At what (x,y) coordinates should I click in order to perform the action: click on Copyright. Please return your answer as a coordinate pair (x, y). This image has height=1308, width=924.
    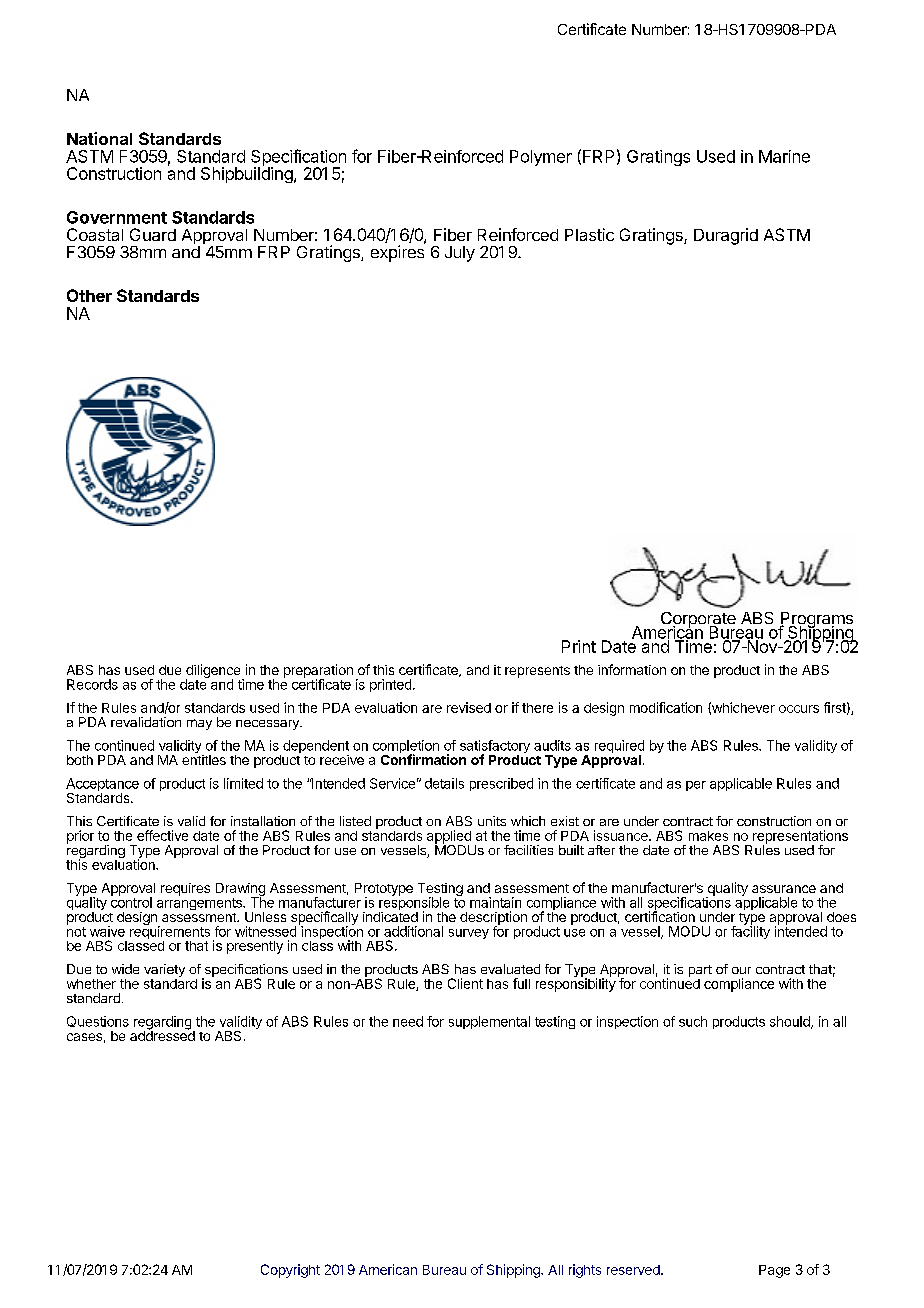
    Looking at the image, I should click on (290, 1271).
